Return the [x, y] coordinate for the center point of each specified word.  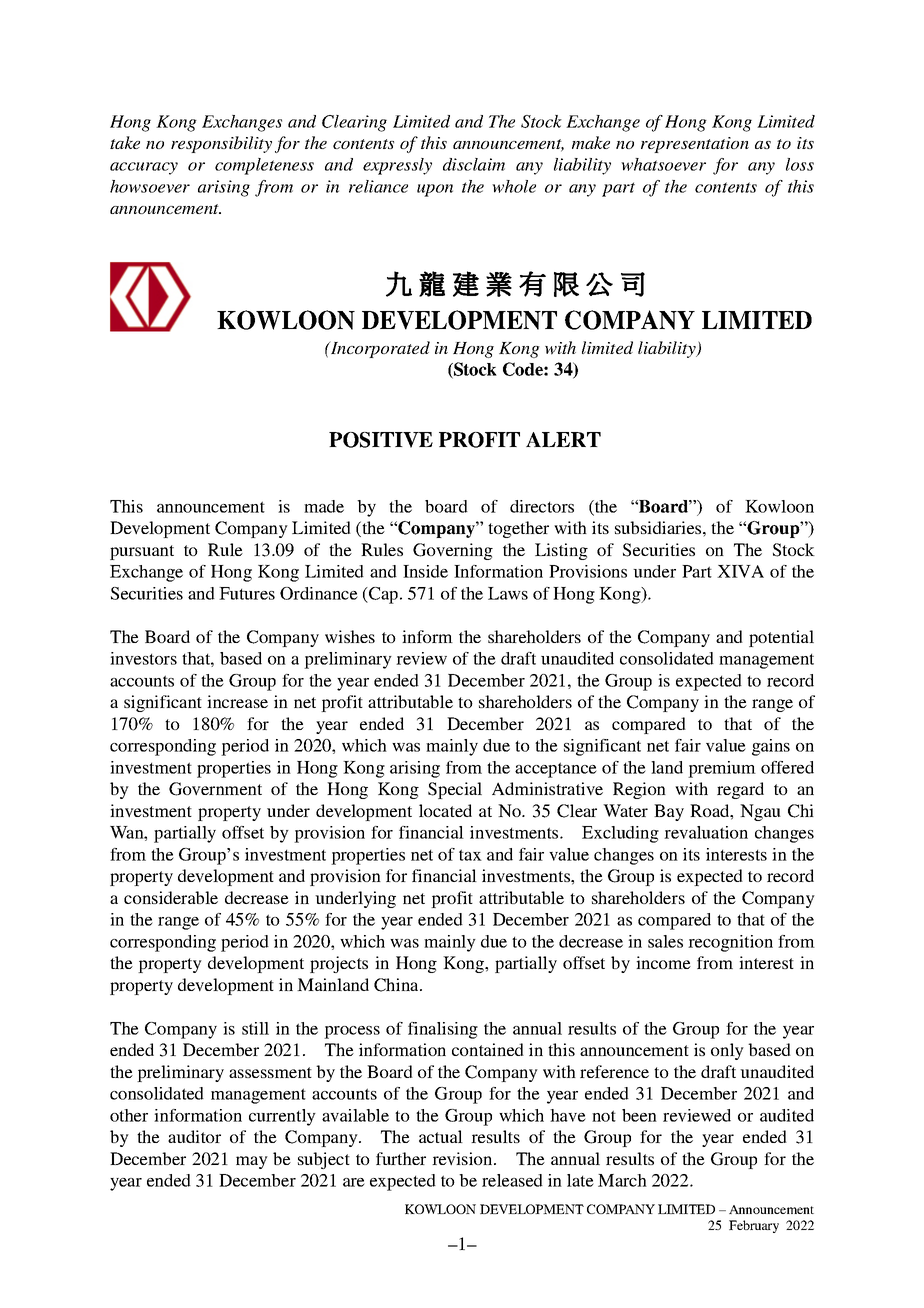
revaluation [706, 832]
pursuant [142, 552]
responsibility [221, 144]
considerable [171, 897]
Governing [453, 551]
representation [695, 145]
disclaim [474, 164]
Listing [561, 551]
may [252, 1162]
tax [470, 855]
